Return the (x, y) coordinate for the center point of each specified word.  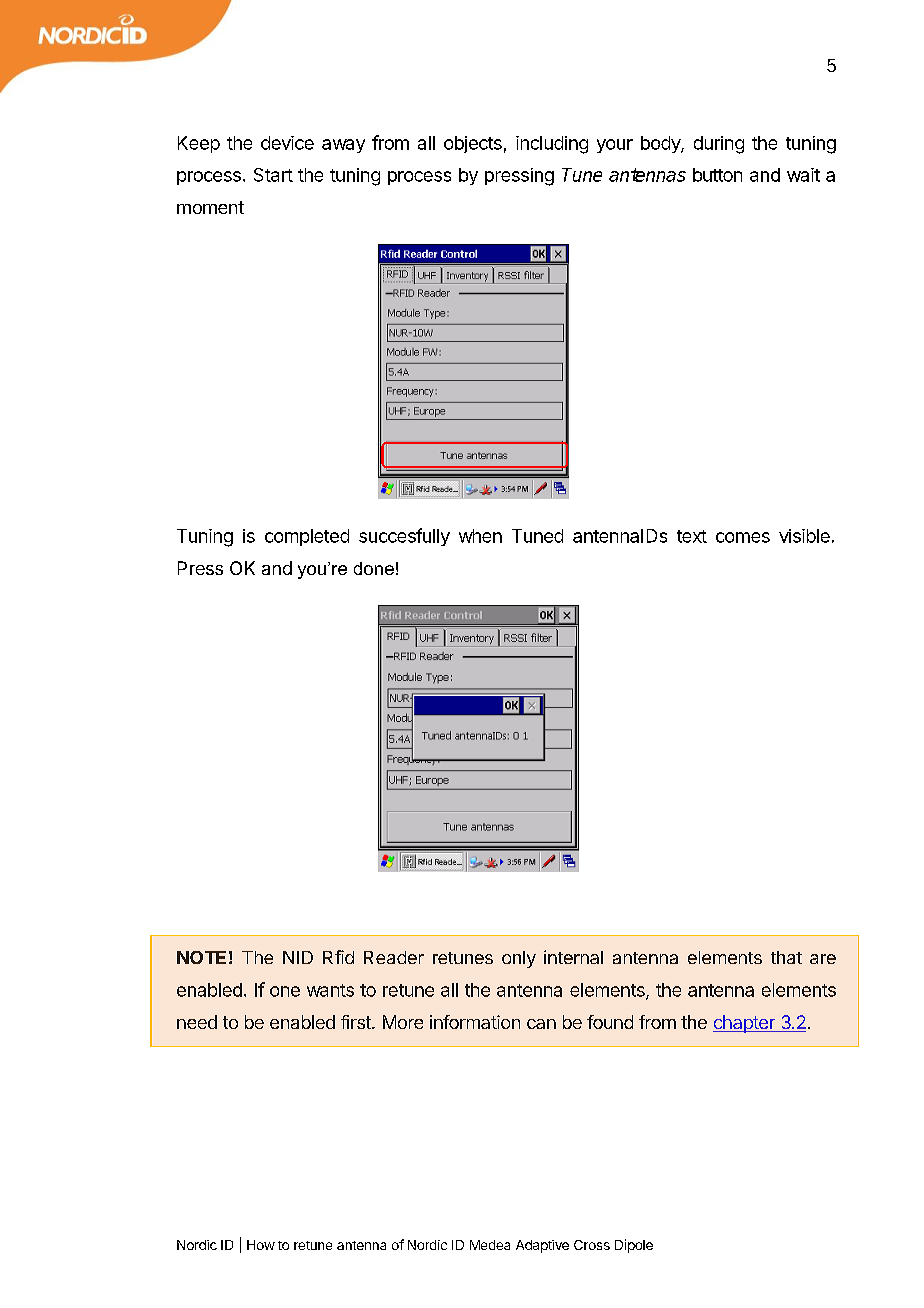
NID (298, 957)
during (719, 145)
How (261, 1245)
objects (473, 144)
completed (307, 537)
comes (743, 537)
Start (273, 175)
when (480, 536)
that (786, 957)
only (519, 959)
